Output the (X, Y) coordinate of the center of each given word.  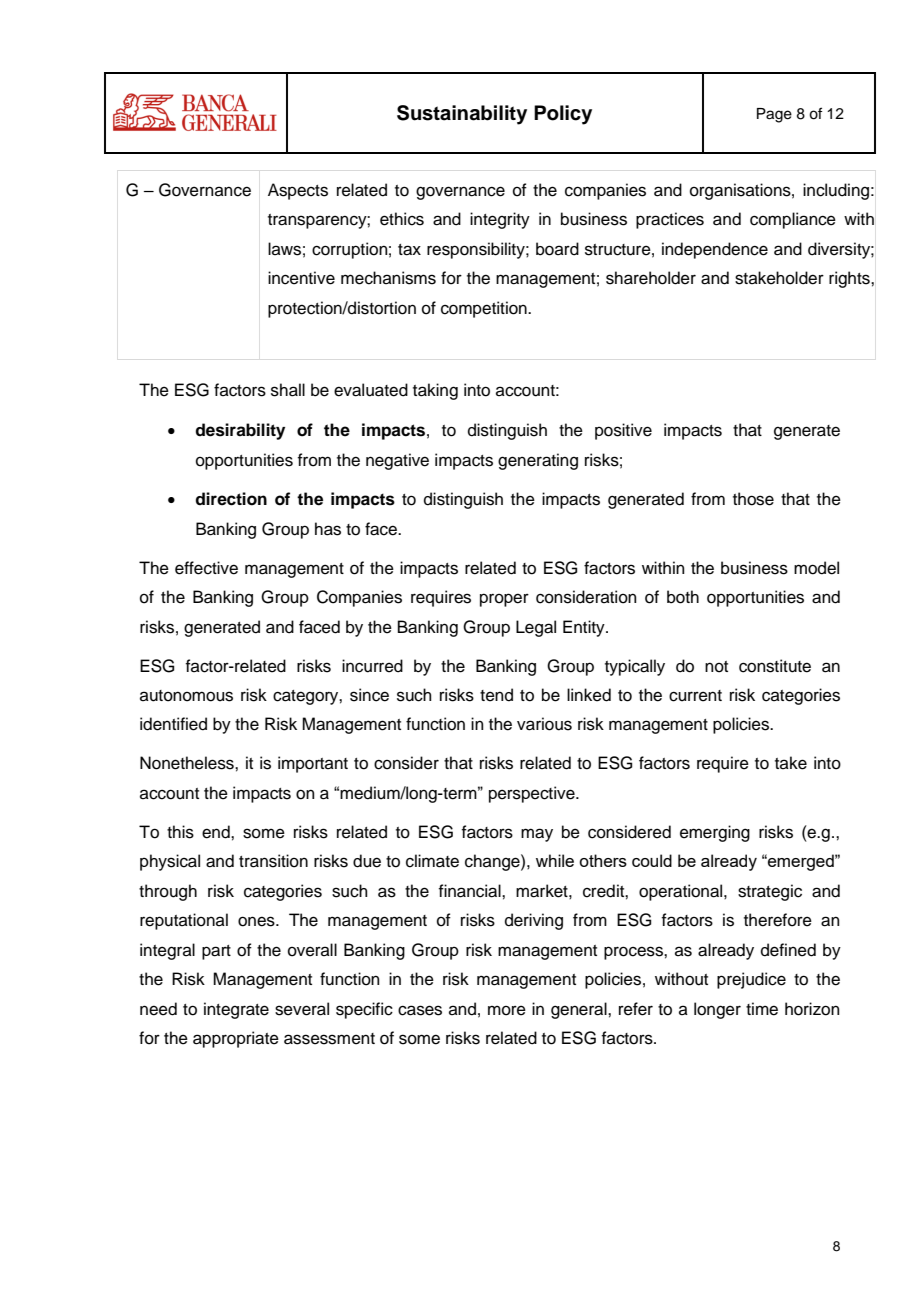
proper (504, 600)
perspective (533, 794)
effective (206, 568)
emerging (715, 833)
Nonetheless (188, 763)
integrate (236, 1010)
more (507, 1010)
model (816, 568)
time (762, 1009)
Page (774, 115)
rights (850, 279)
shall (288, 390)
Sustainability (462, 115)
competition (485, 309)
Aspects (298, 191)
